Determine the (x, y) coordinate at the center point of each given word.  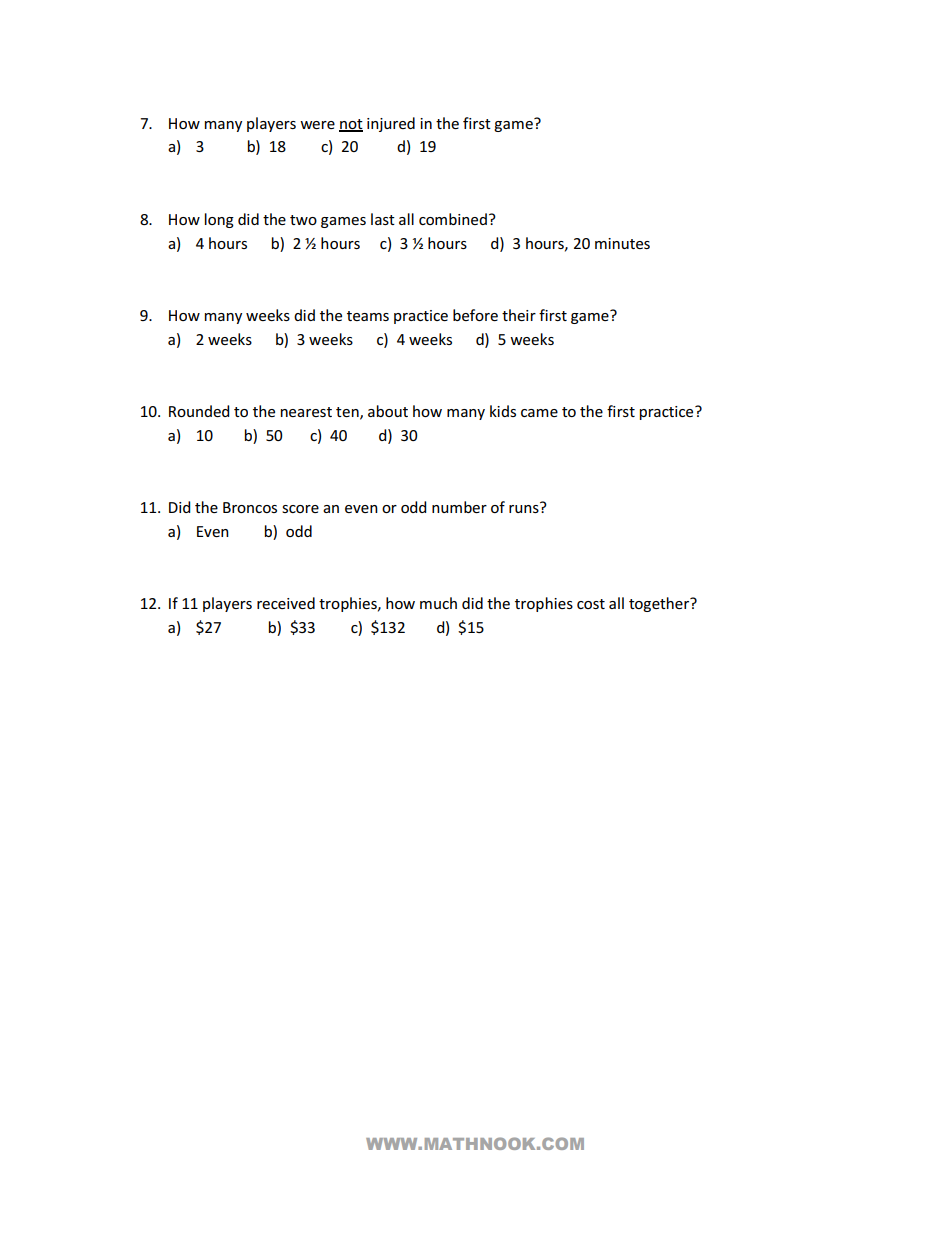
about (388, 411)
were (317, 125)
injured (391, 124)
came (539, 413)
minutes (622, 243)
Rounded (199, 411)
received (286, 603)
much (438, 603)
